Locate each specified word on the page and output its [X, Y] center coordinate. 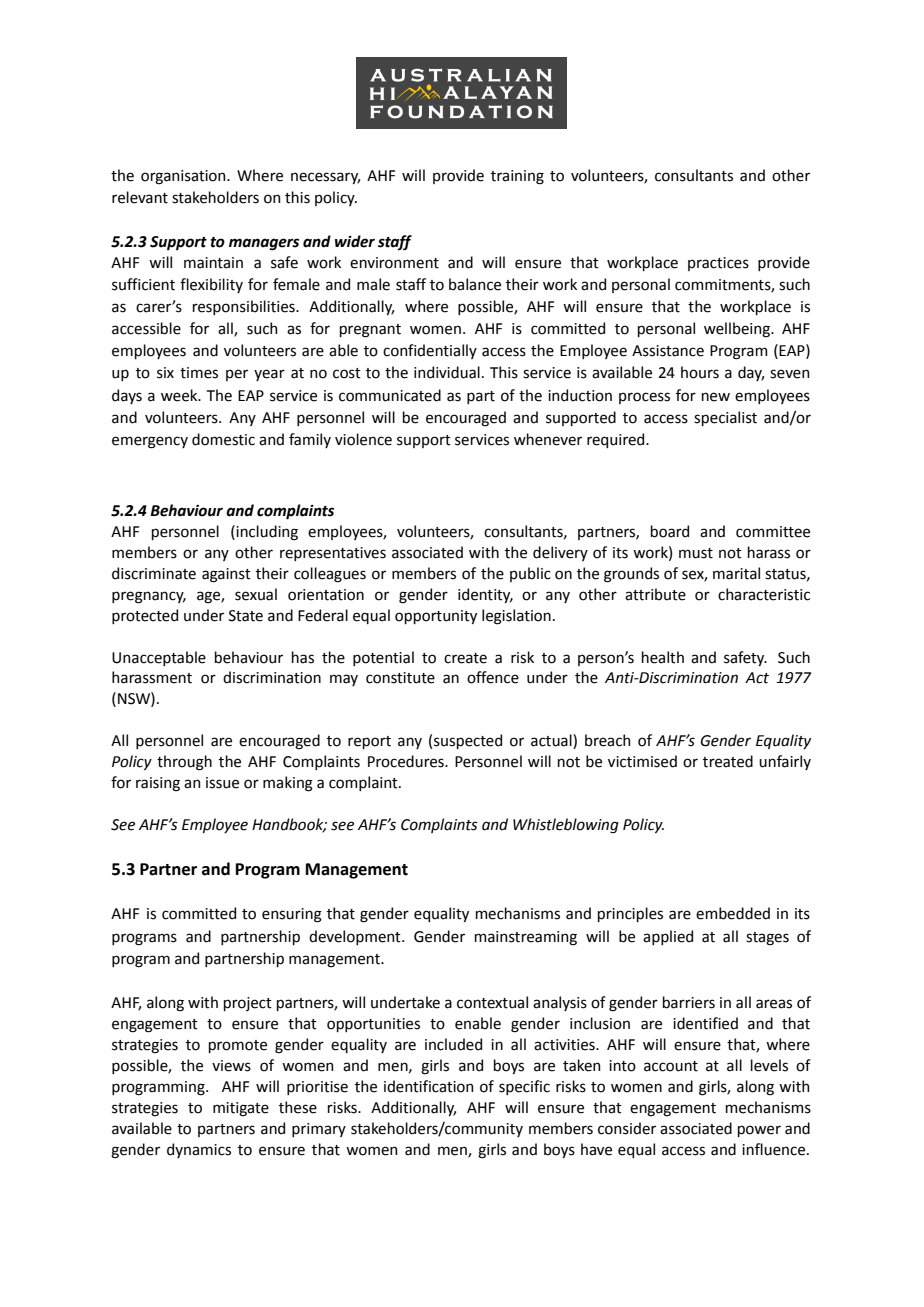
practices [718, 264]
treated [728, 761]
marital [736, 573]
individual [447, 372]
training [517, 177]
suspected [468, 741]
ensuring [292, 915]
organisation [184, 177]
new [716, 397]
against [226, 575]
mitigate [241, 1109]
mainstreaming [526, 938]
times [199, 373]
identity [485, 595]
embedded [733, 913]
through [184, 763]
